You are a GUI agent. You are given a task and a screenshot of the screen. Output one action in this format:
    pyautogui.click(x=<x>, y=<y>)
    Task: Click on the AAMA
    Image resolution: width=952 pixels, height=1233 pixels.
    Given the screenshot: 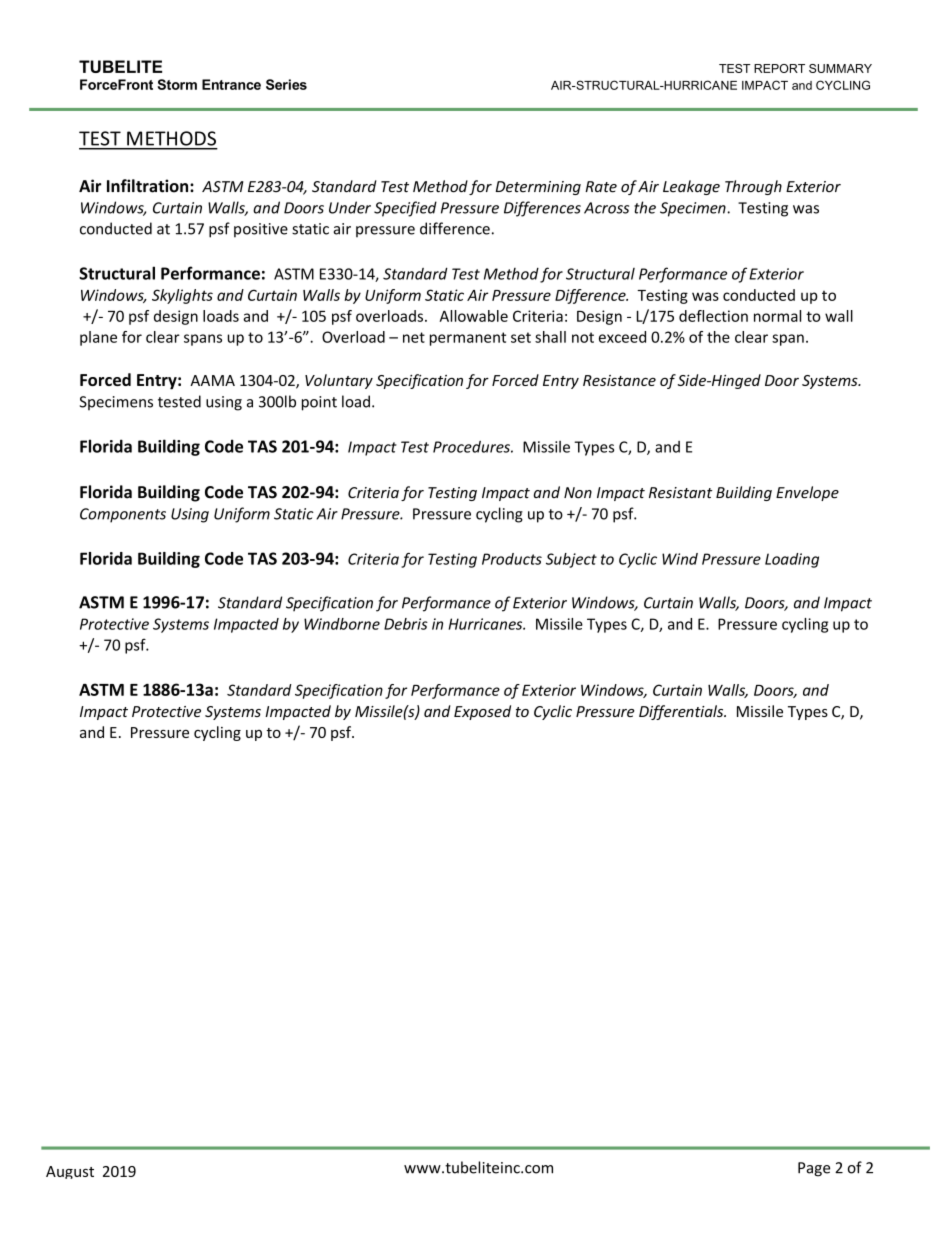 What is the action you would take?
    pyautogui.click(x=212, y=380)
